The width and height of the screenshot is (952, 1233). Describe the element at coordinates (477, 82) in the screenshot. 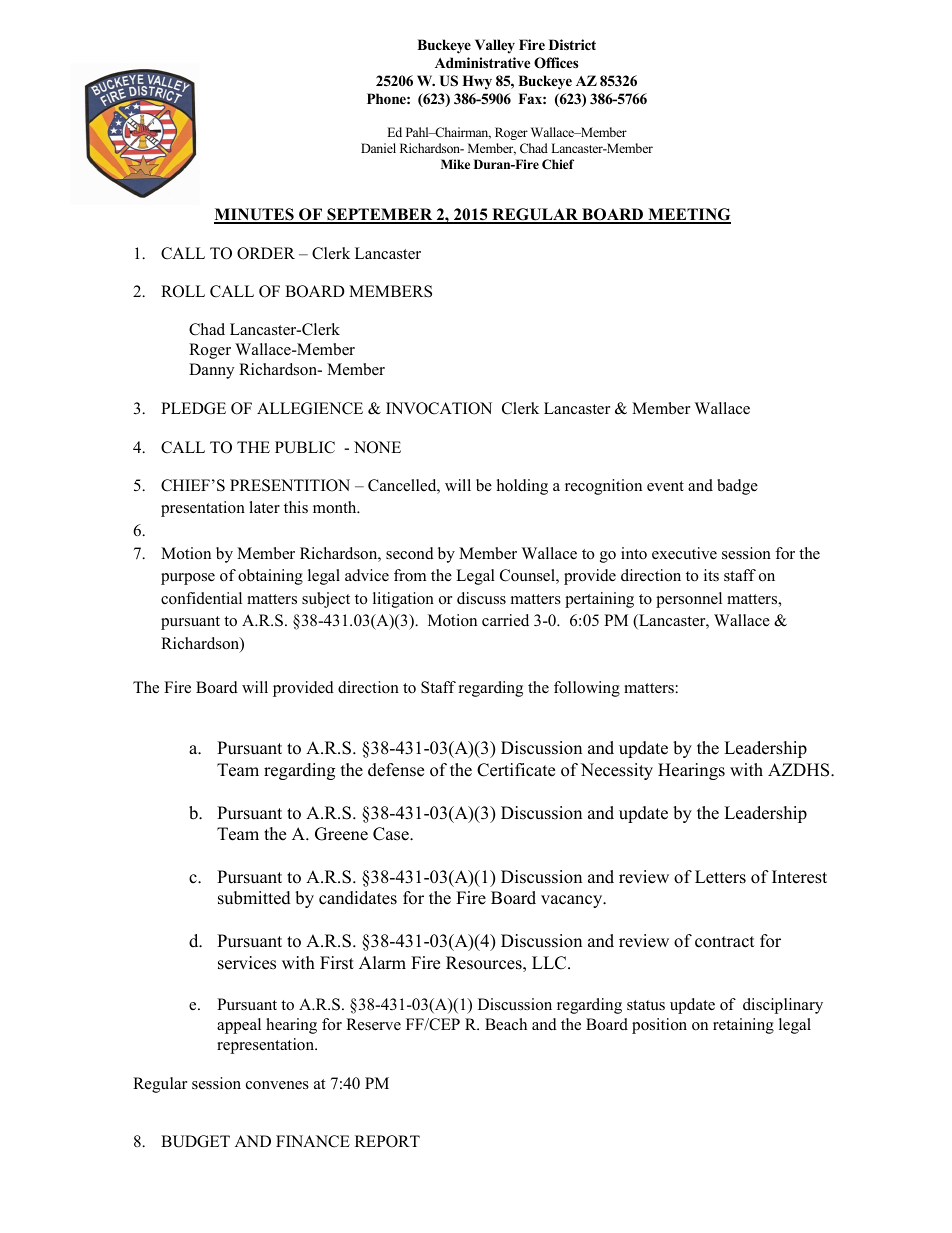

I see `Hwy` at that location.
